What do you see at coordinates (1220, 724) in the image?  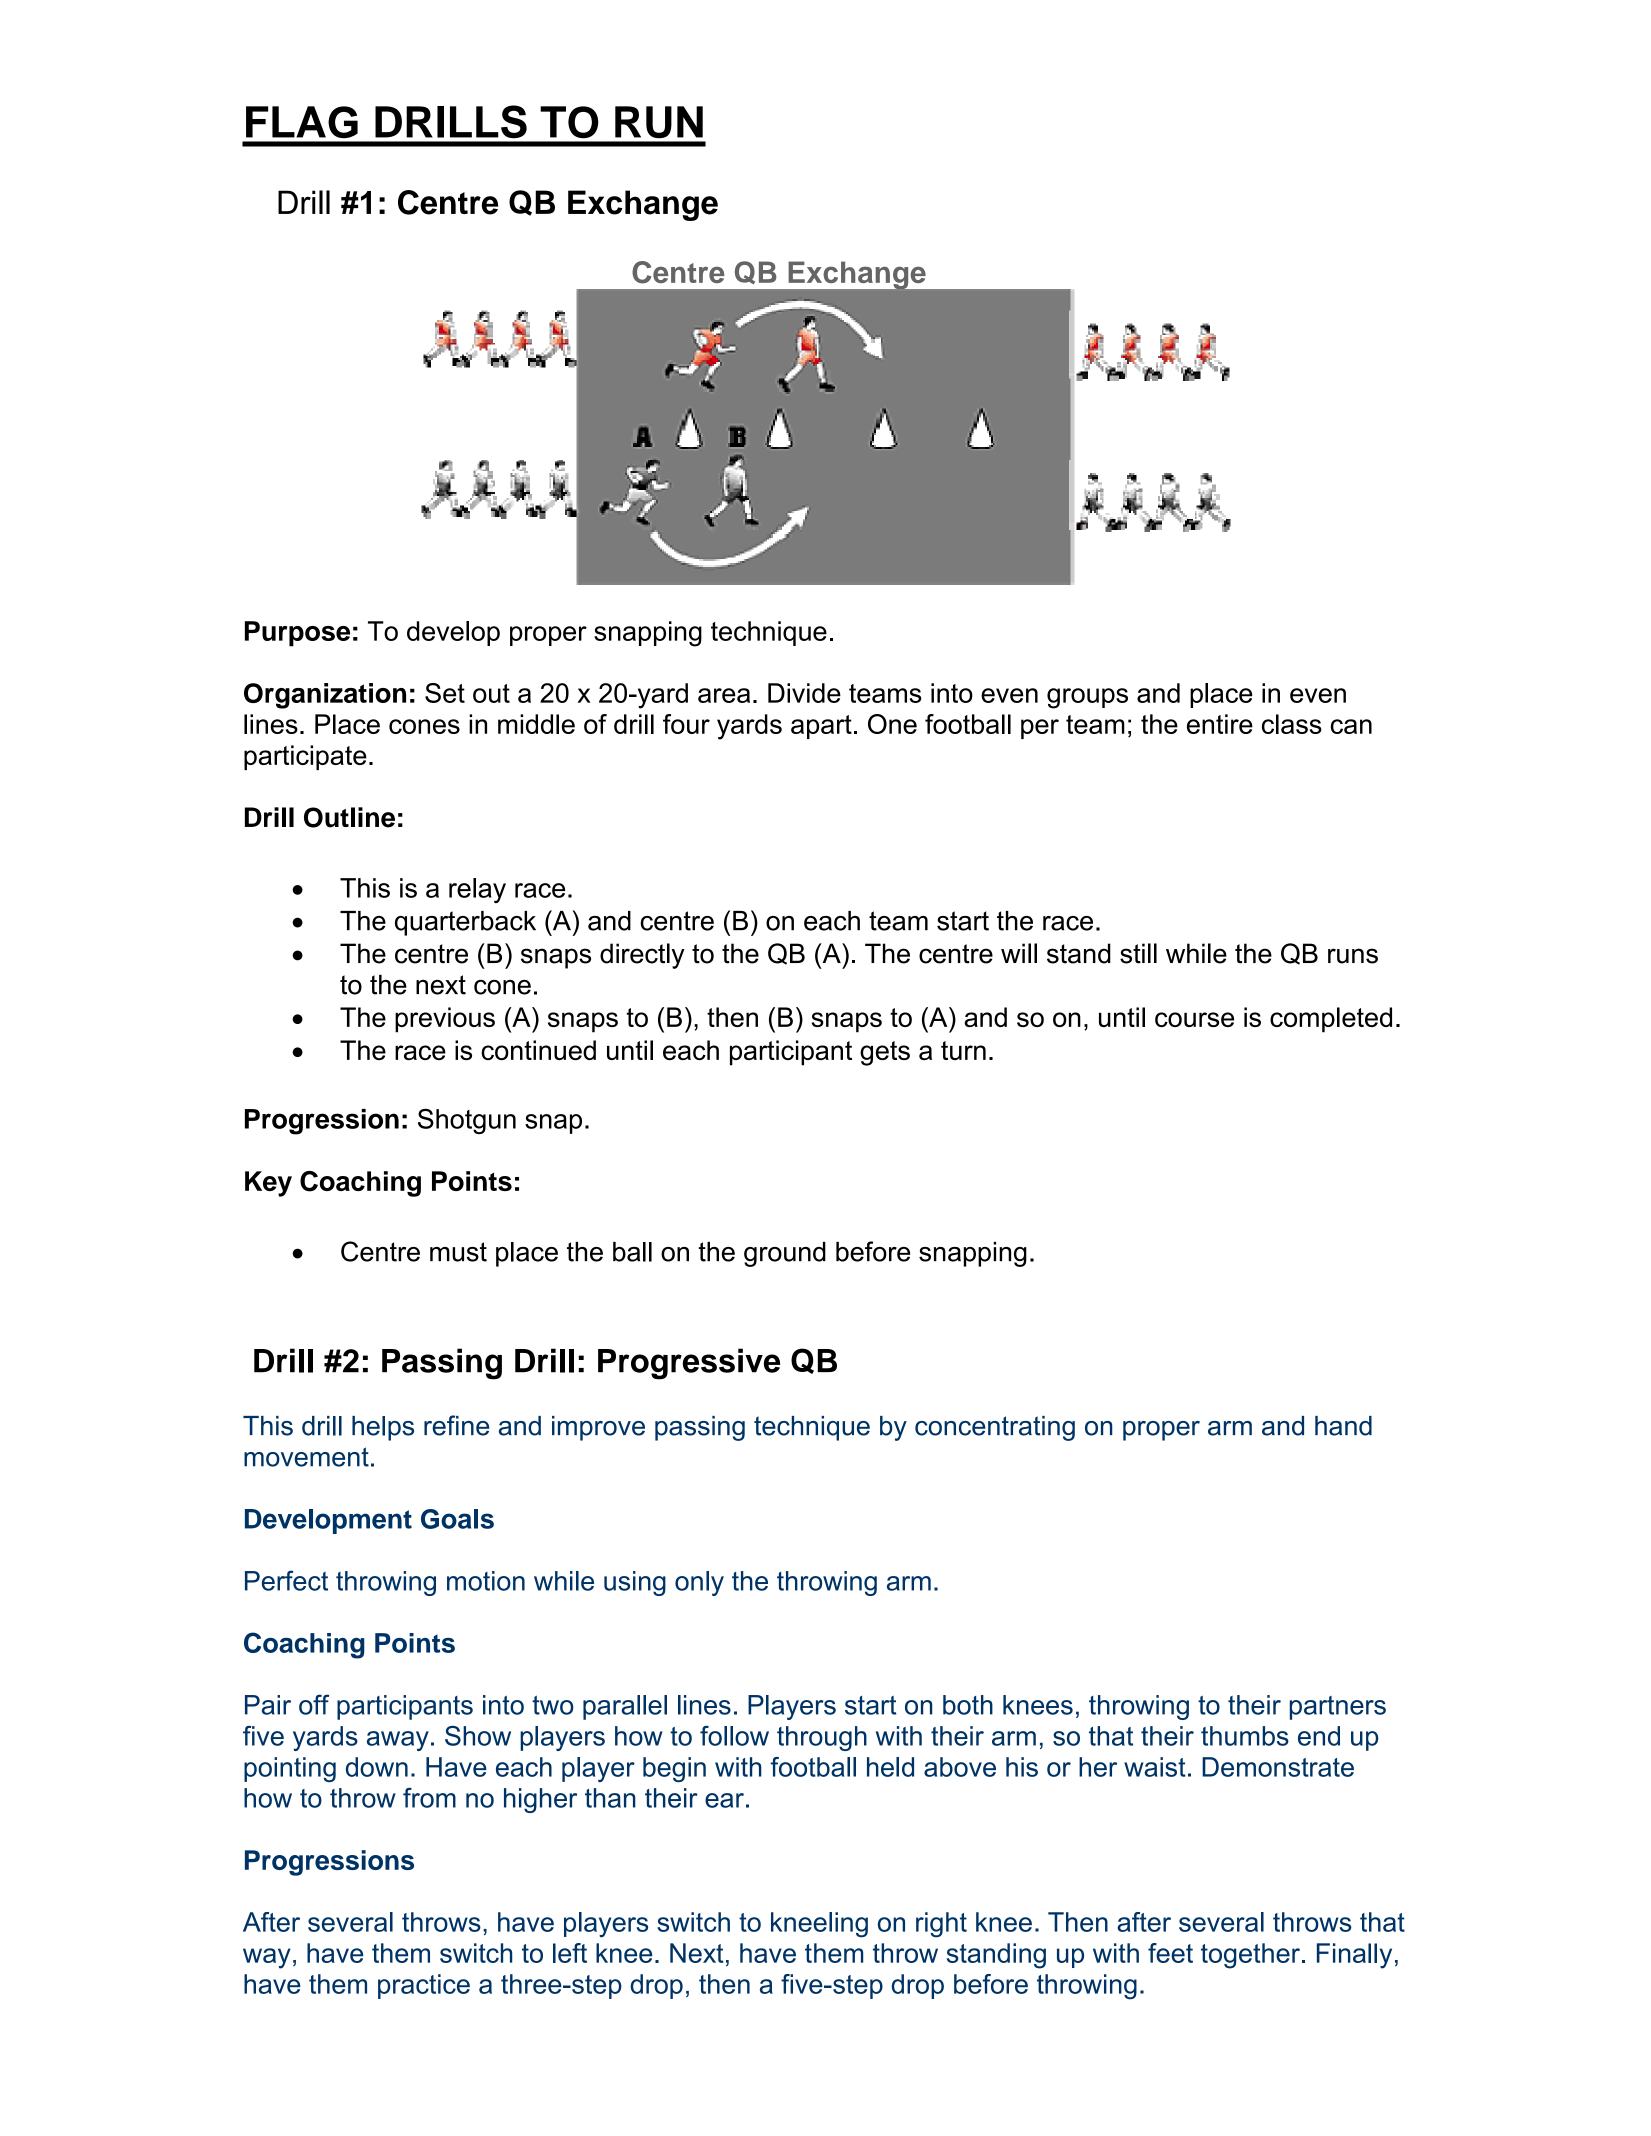 I see `entire` at bounding box center [1220, 724].
